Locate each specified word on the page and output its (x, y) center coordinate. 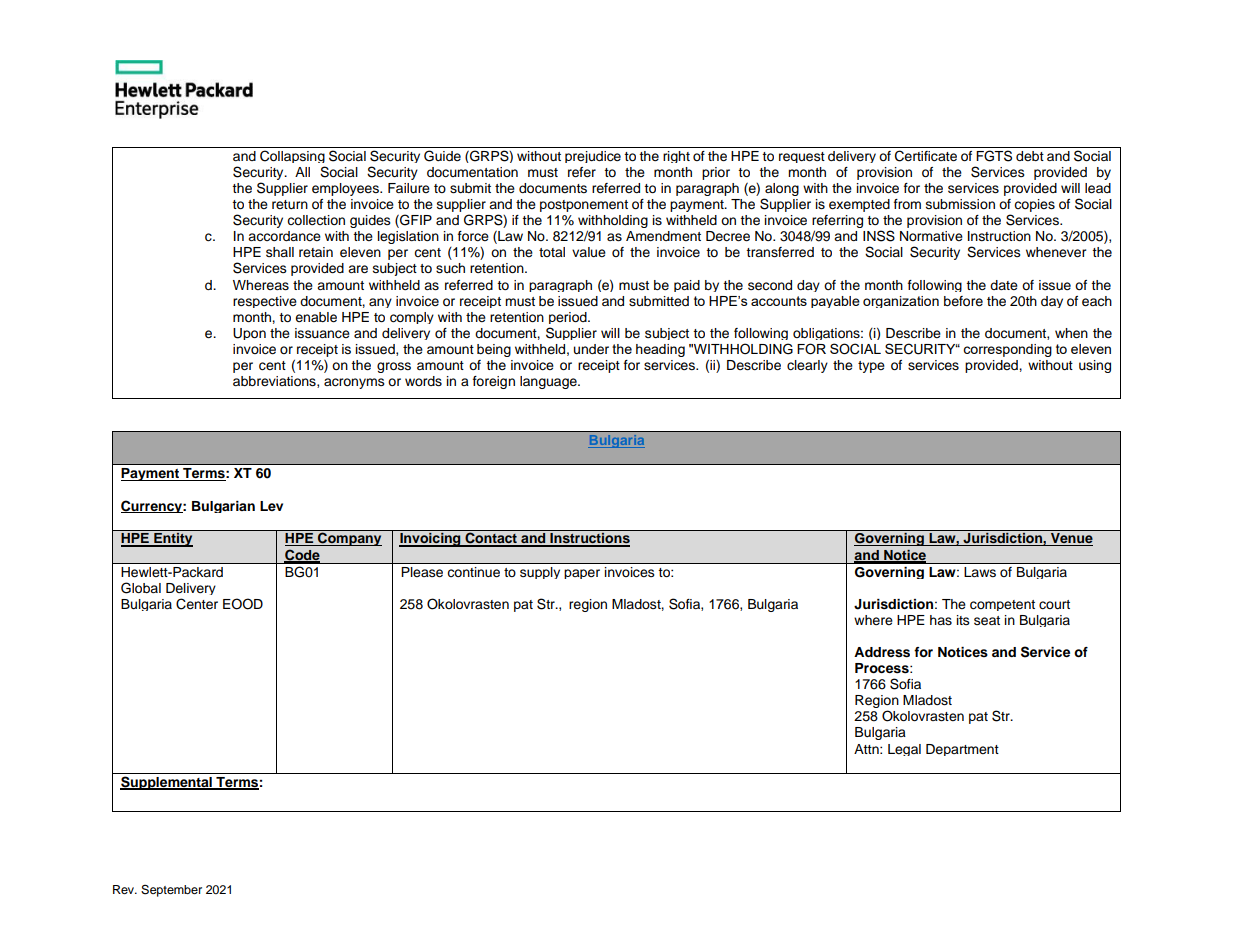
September (171, 891)
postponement (584, 206)
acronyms (354, 383)
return (290, 204)
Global (141, 588)
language (549, 382)
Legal (904, 750)
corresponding (1007, 350)
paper (582, 574)
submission (960, 204)
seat (987, 621)
